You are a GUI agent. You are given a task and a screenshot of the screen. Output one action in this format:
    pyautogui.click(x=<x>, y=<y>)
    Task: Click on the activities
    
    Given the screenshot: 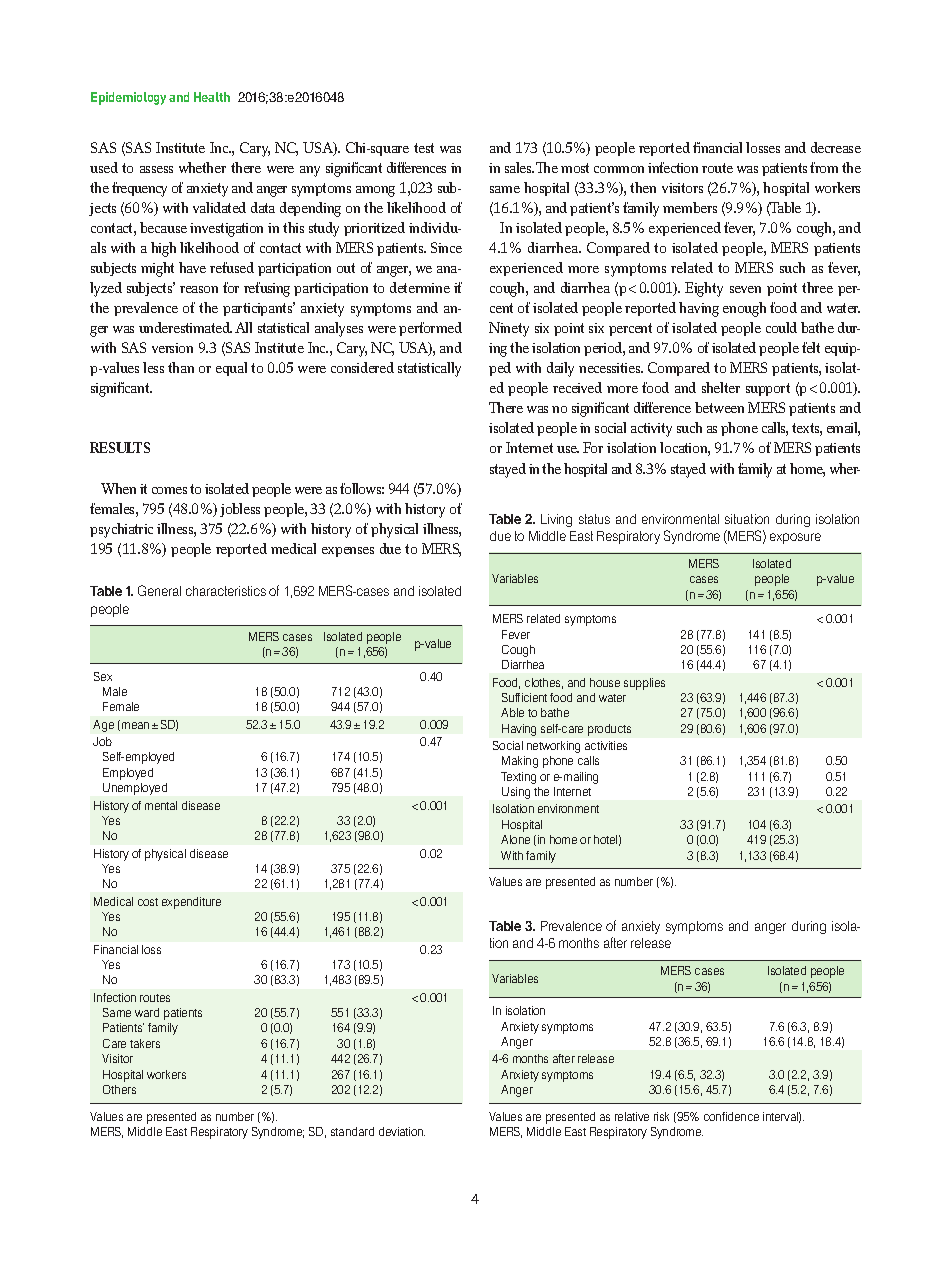 What is the action you would take?
    pyautogui.click(x=606, y=745)
